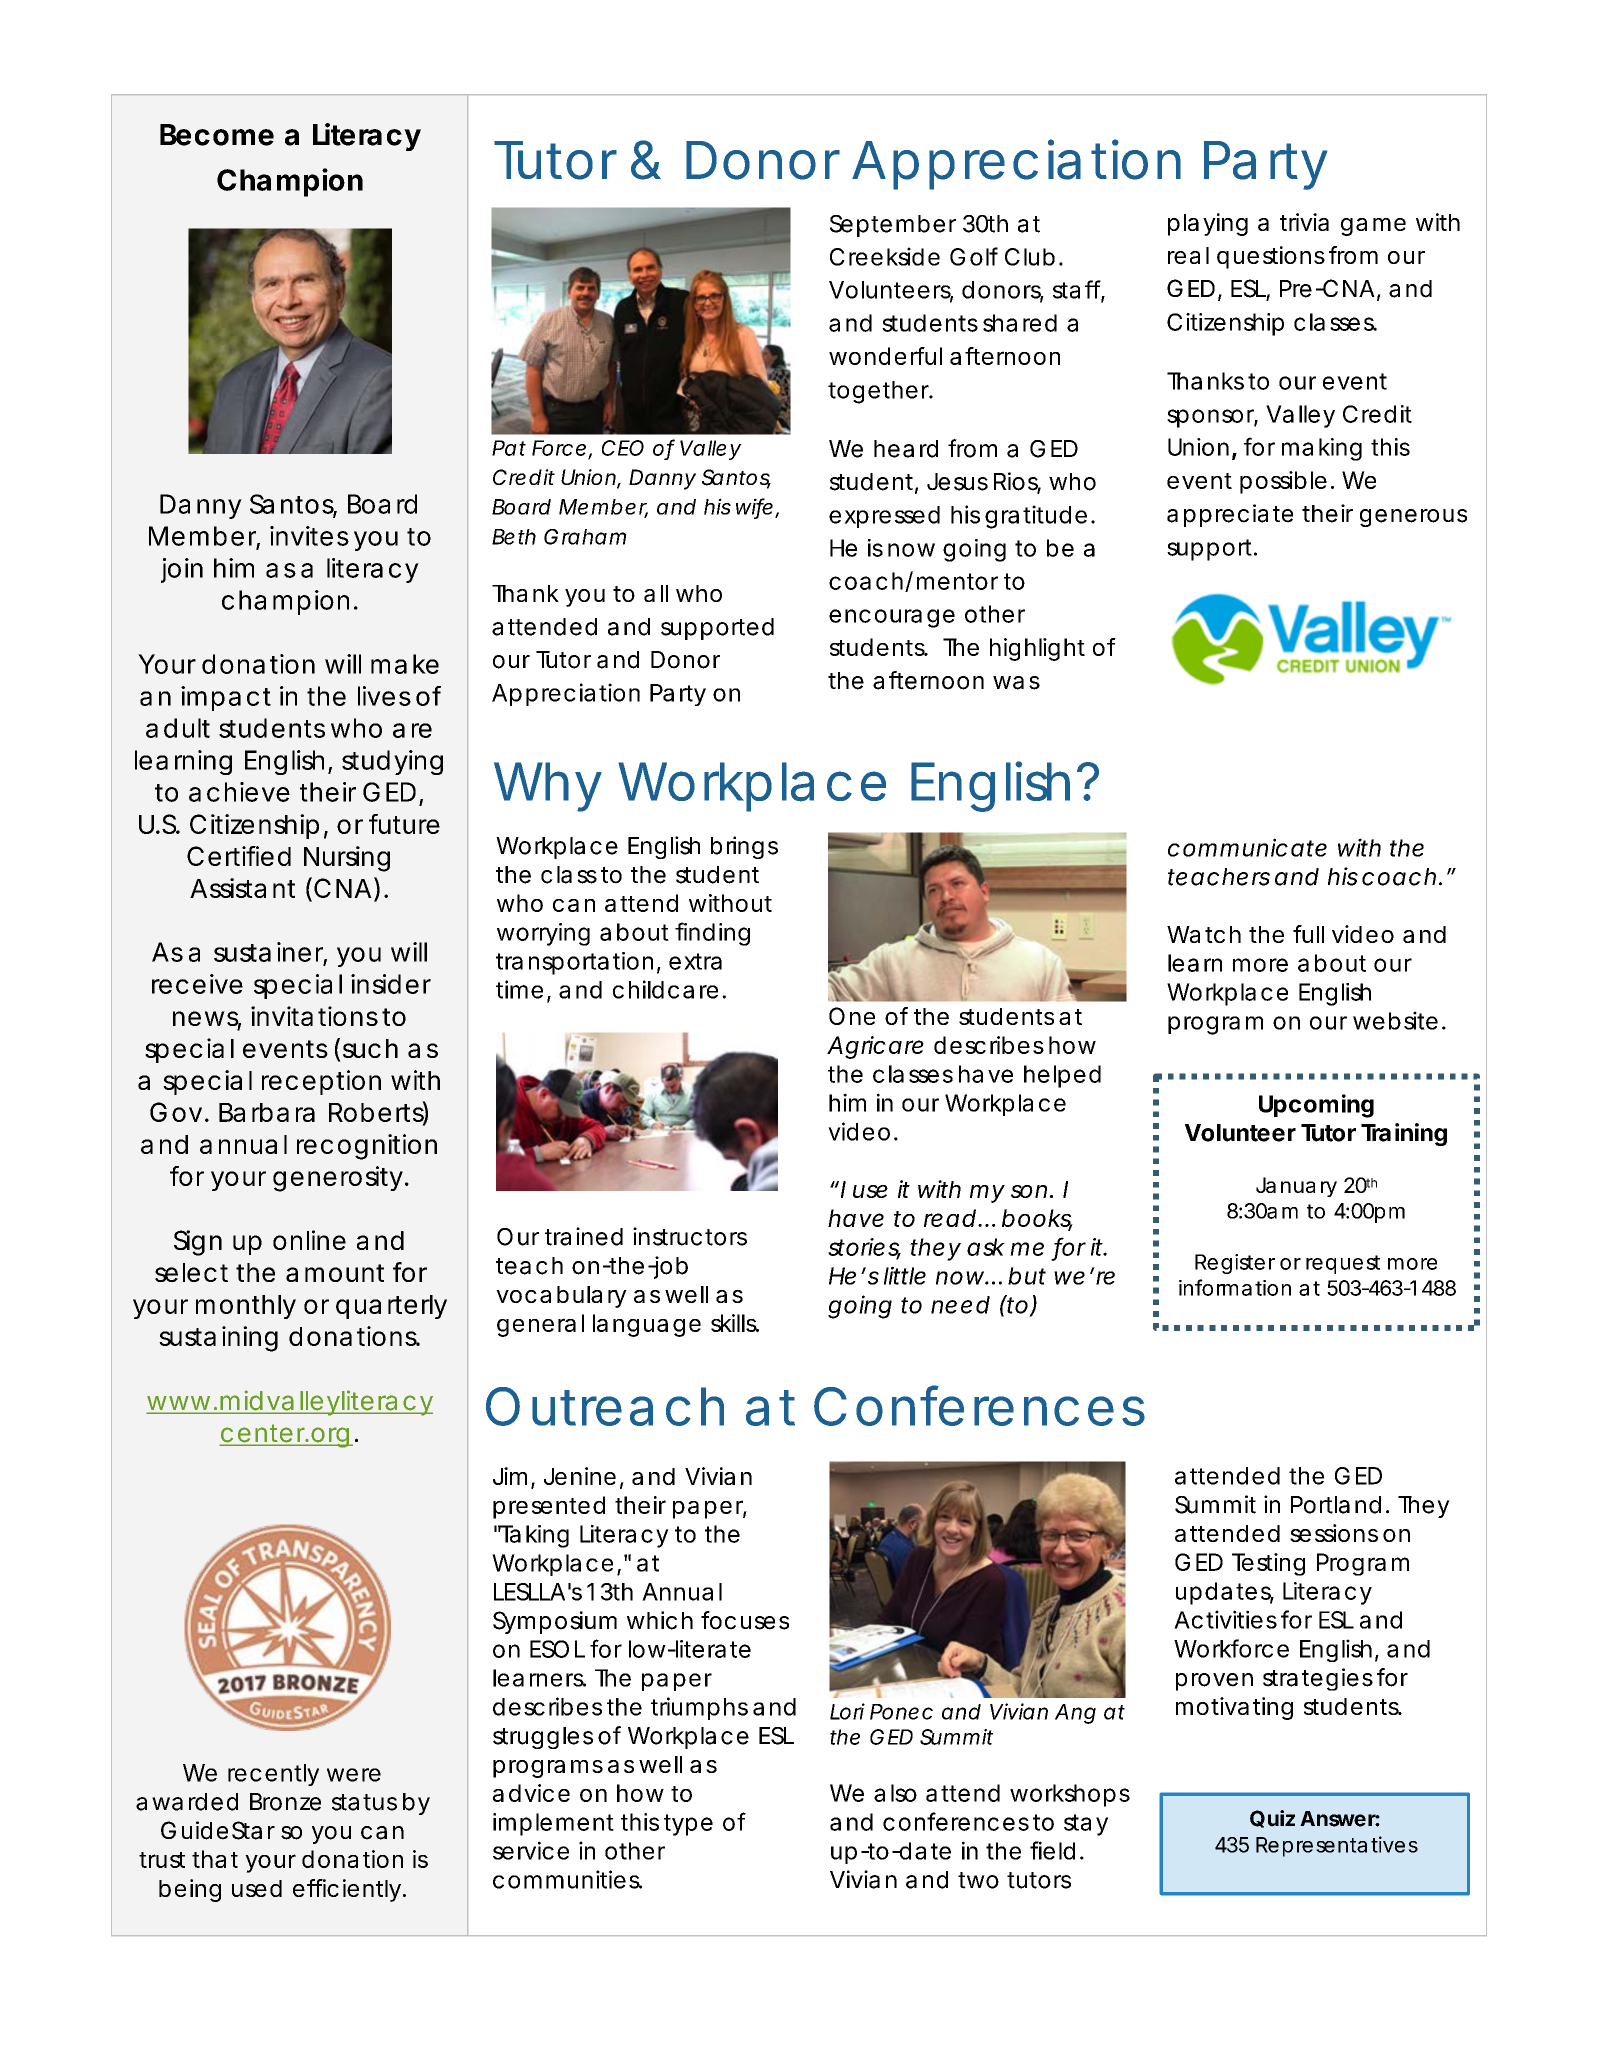 This image has height=2068, width=1598. Describe the element at coordinates (864, 1248) in the image. I see `stories` at that location.
